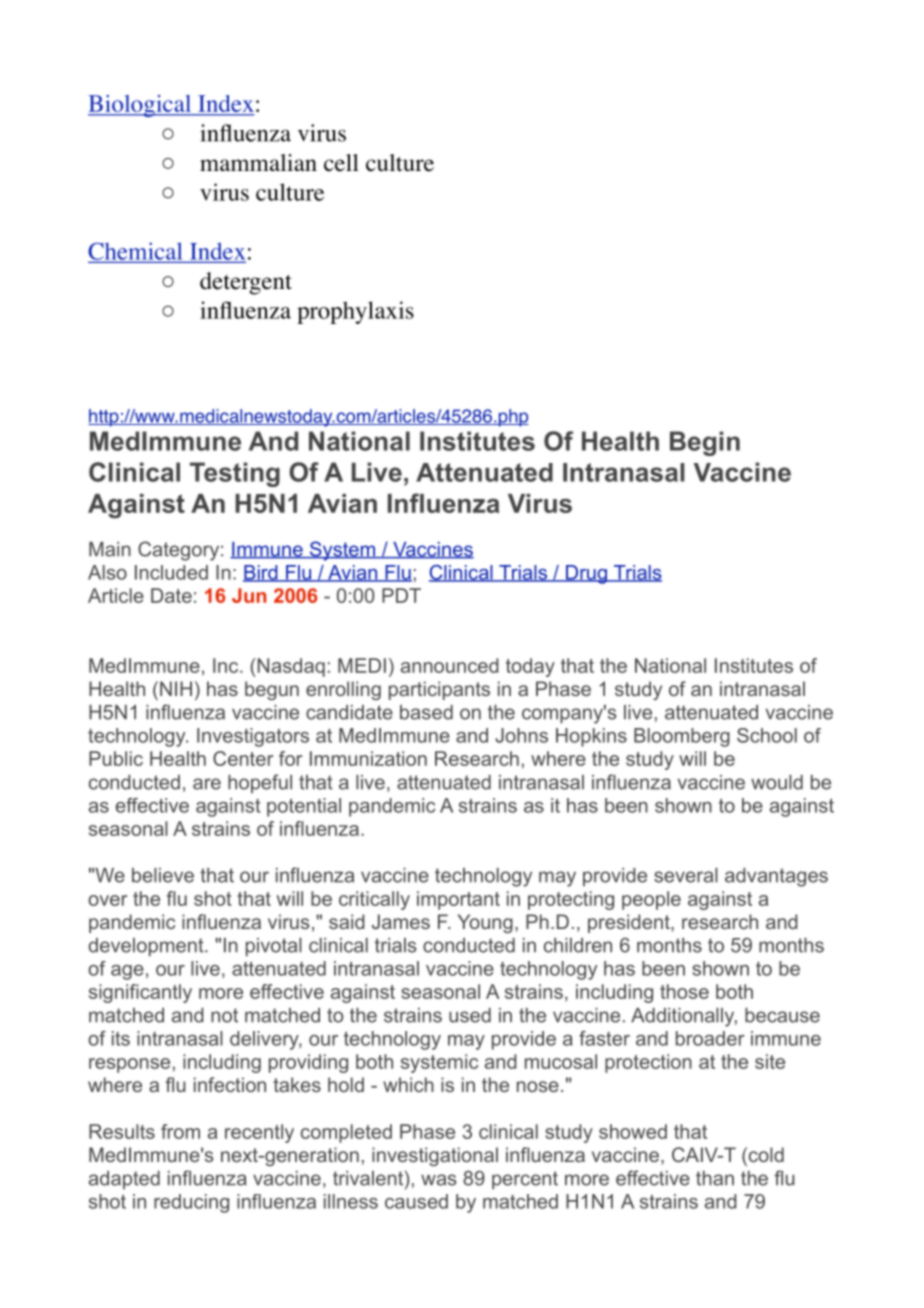 The image size is (924, 1308). Describe the element at coordinates (341, 163) in the screenshot. I see `cell` at that location.
